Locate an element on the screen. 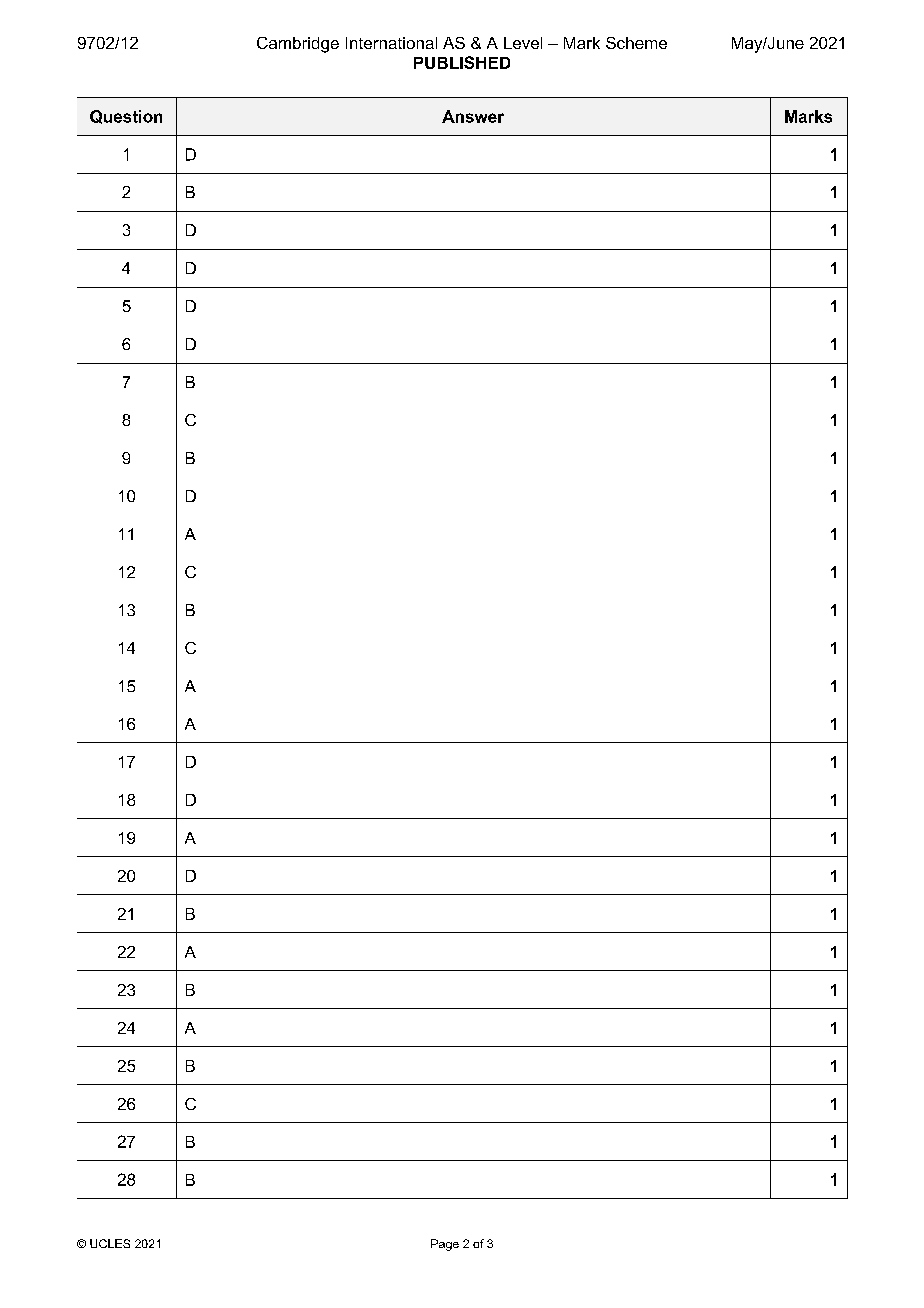 The height and width of the screenshot is (1308, 924). Answer is located at coordinates (473, 116).
